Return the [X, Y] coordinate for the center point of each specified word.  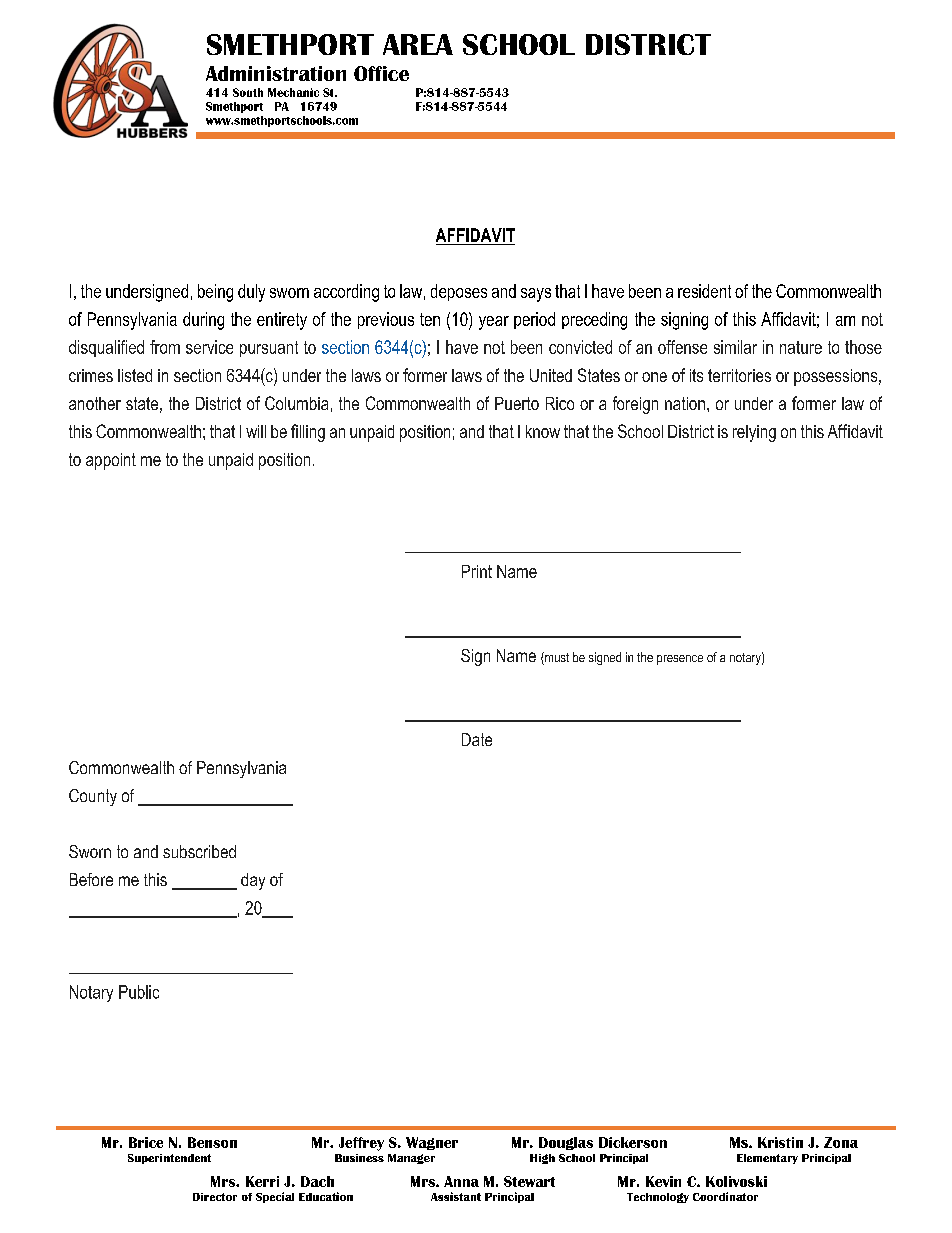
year [494, 323]
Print [477, 571]
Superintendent [169, 1159]
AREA [418, 44]
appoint [111, 461]
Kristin [780, 1142]
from [165, 347]
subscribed [199, 851]
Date [477, 739]
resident [704, 291]
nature [801, 347]
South [248, 92]
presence [680, 660]
